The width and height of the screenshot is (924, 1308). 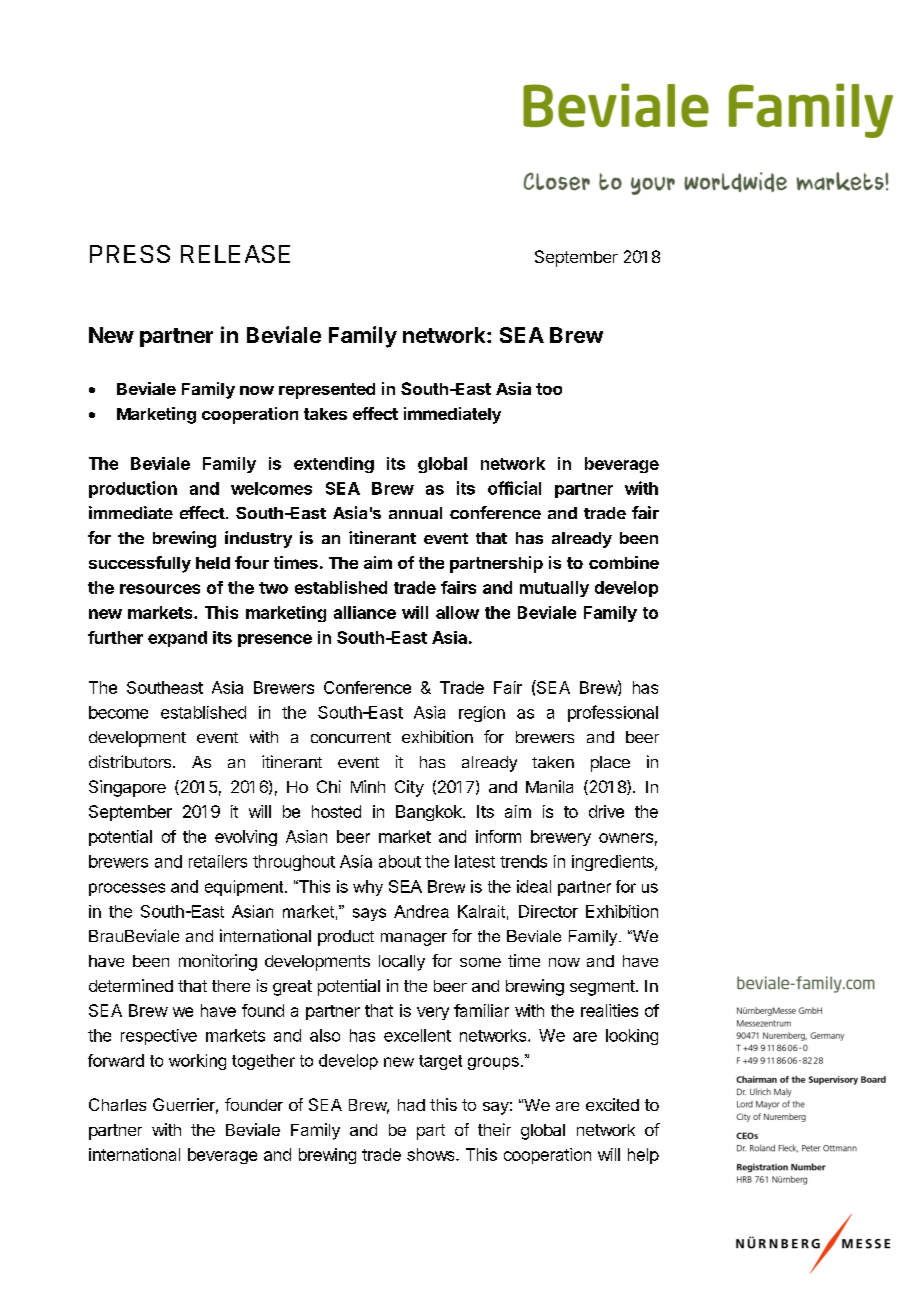 What do you see at coordinates (415, 513) in the screenshot?
I see `annual` at bounding box center [415, 513].
